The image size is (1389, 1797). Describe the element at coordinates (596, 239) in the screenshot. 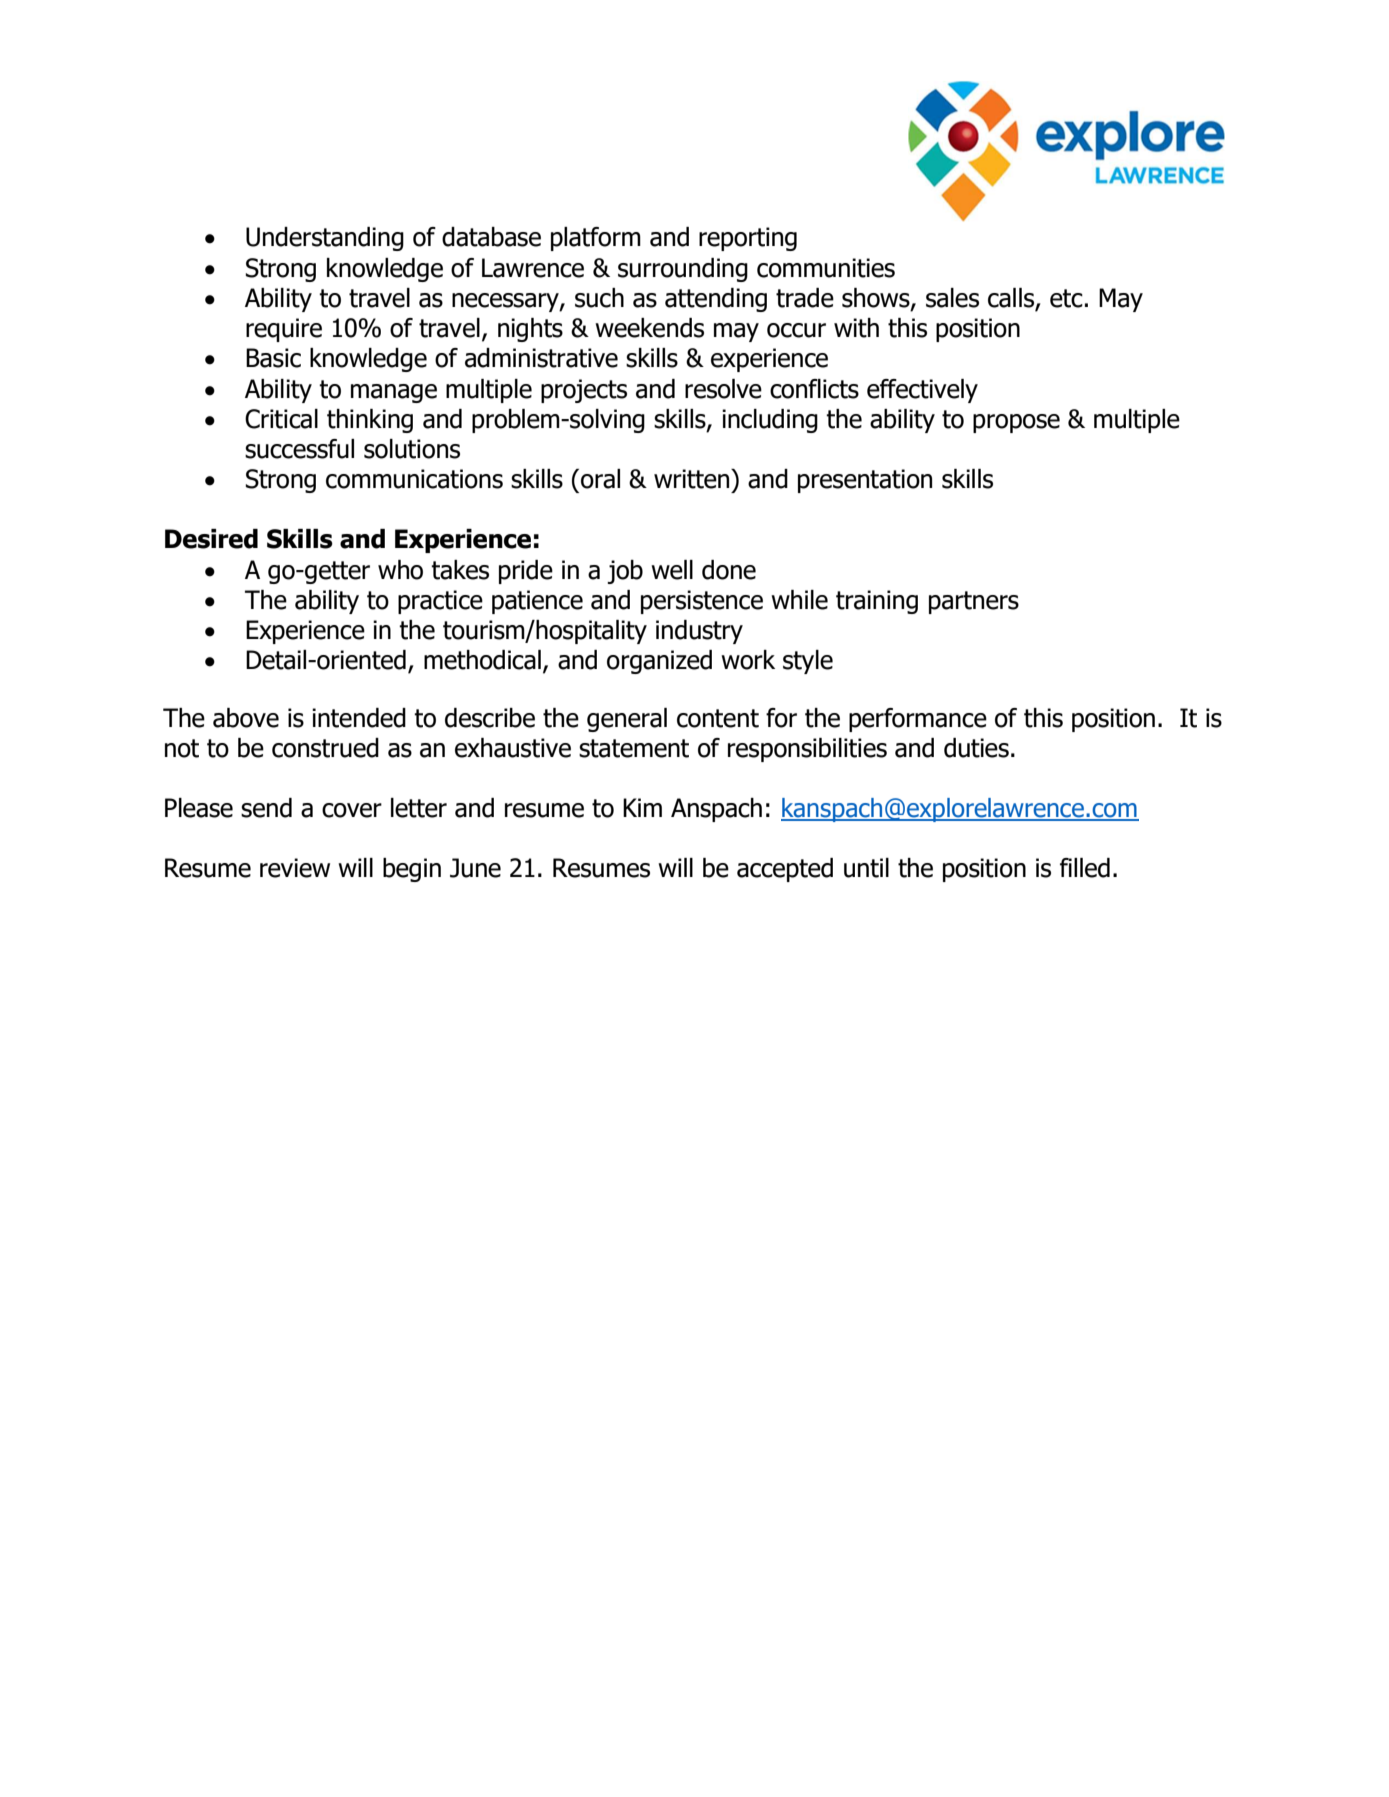

I see `platform` at that location.
